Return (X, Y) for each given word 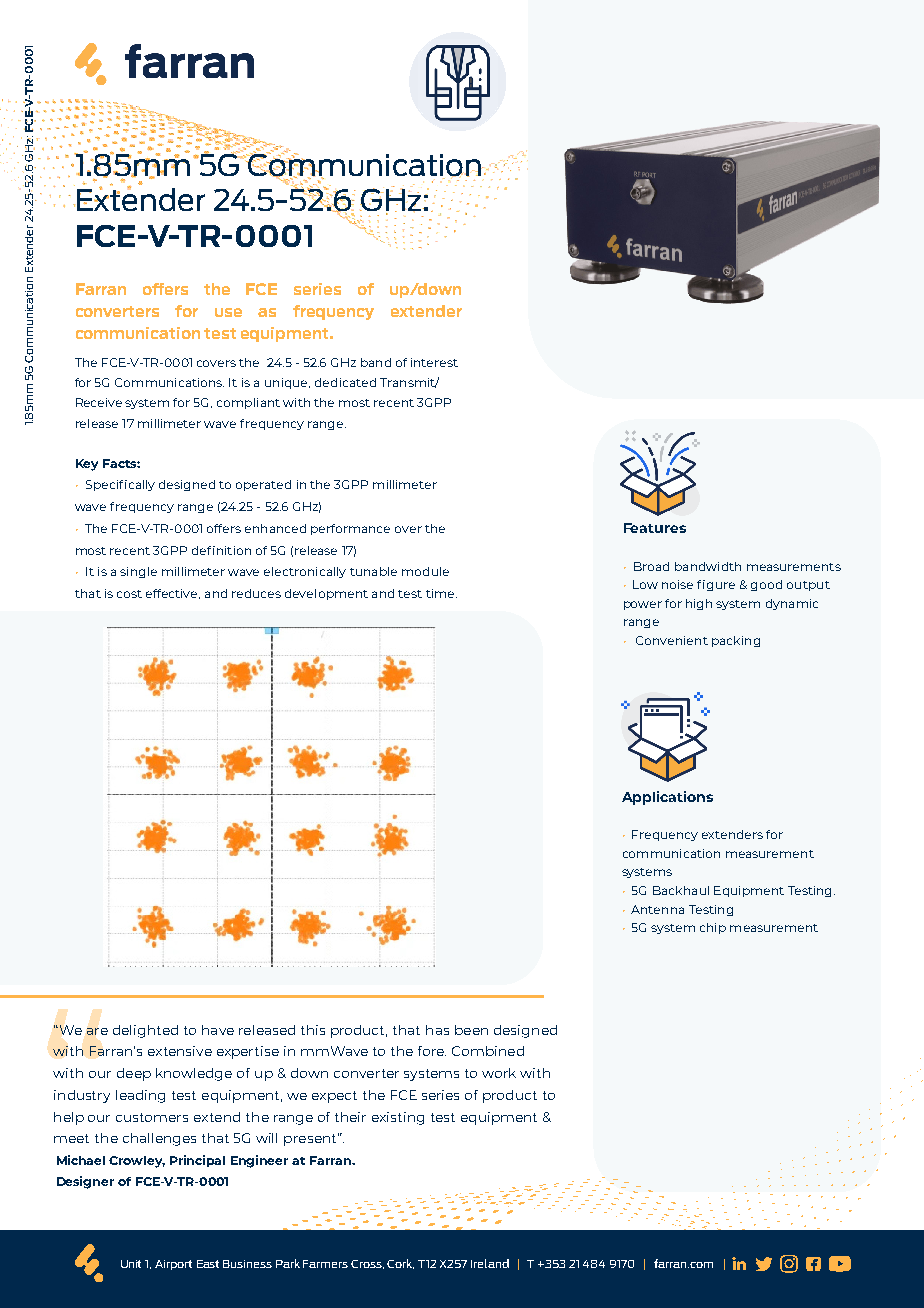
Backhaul (681, 890)
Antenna (657, 909)
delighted (145, 1031)
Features (655, 528)
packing (736, 641)
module (425, 571)
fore (432, 1051)
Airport (173, 1265)
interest (434, 362)
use (228, 312)
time (440, 593)
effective (173, 594)
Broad (651, 566)
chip (713, 928)
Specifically (120, 485)
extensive (180, 1051)
